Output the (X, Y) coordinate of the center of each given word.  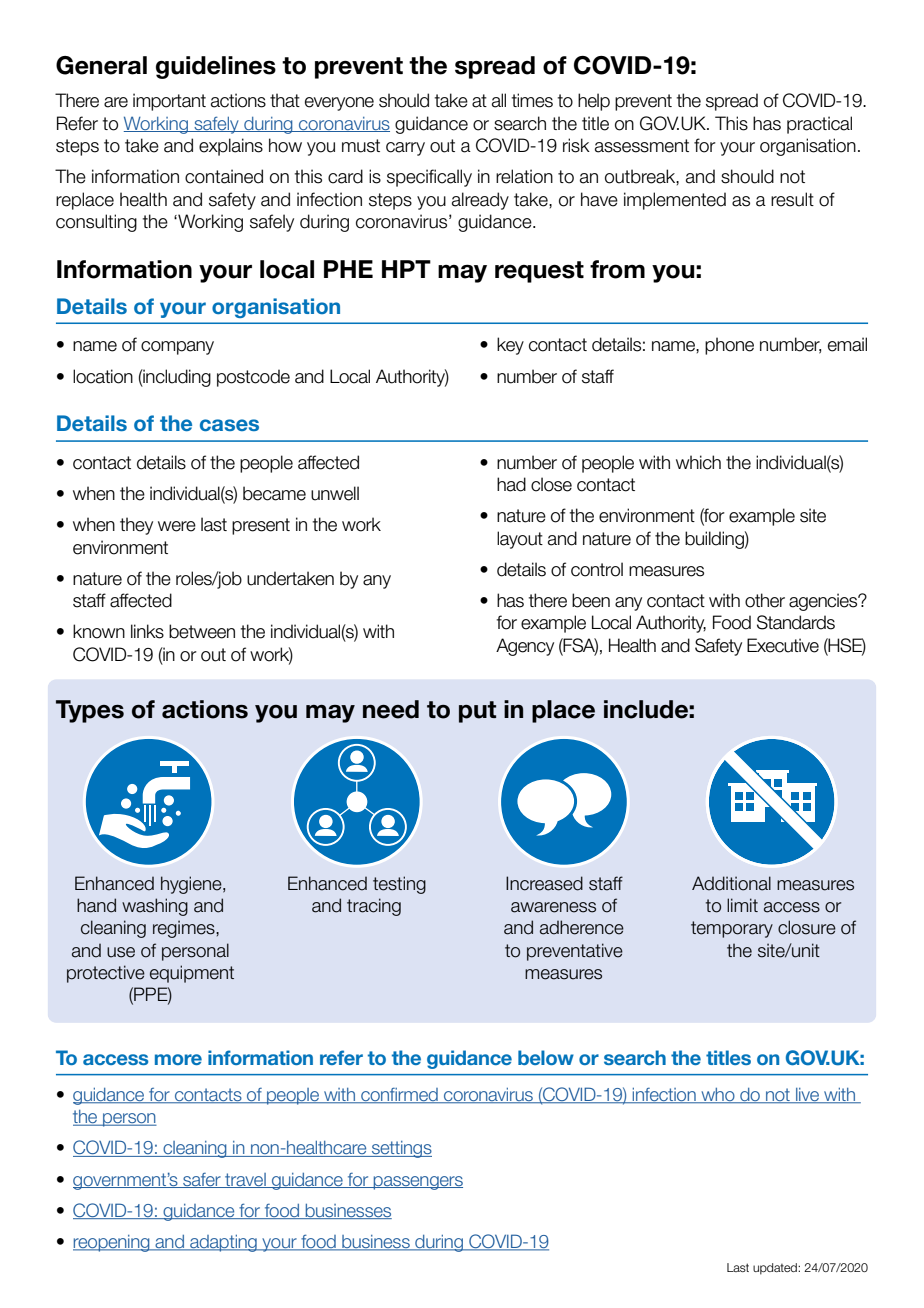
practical (819, 125)
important (169, 102)
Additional (731, 883)
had (511, 484)
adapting (223, 1243)
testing (399, 885)
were (177, 526)
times (532, 100)
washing (155, 907)
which (698, 462)
